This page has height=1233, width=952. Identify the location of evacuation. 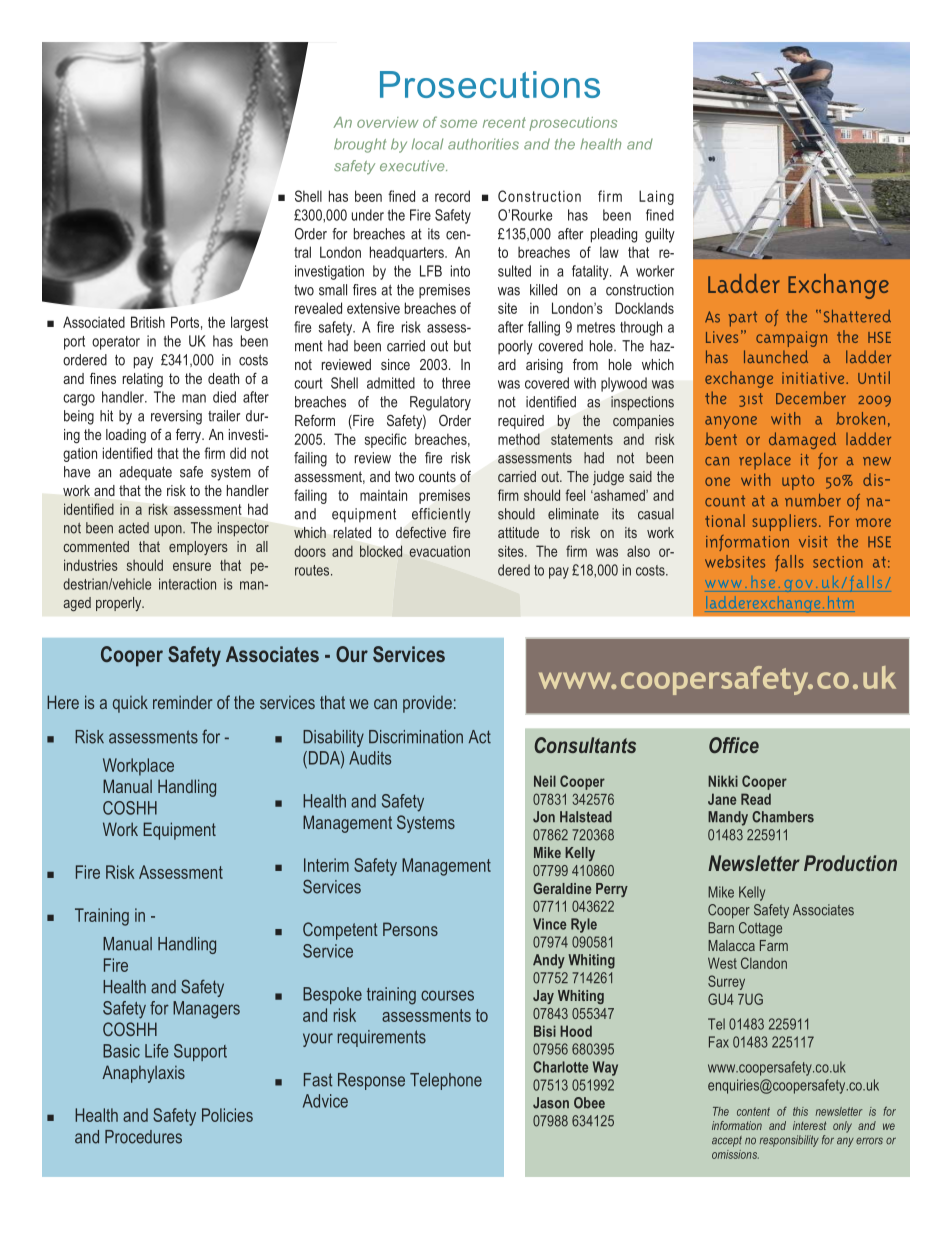
(439, 551).
